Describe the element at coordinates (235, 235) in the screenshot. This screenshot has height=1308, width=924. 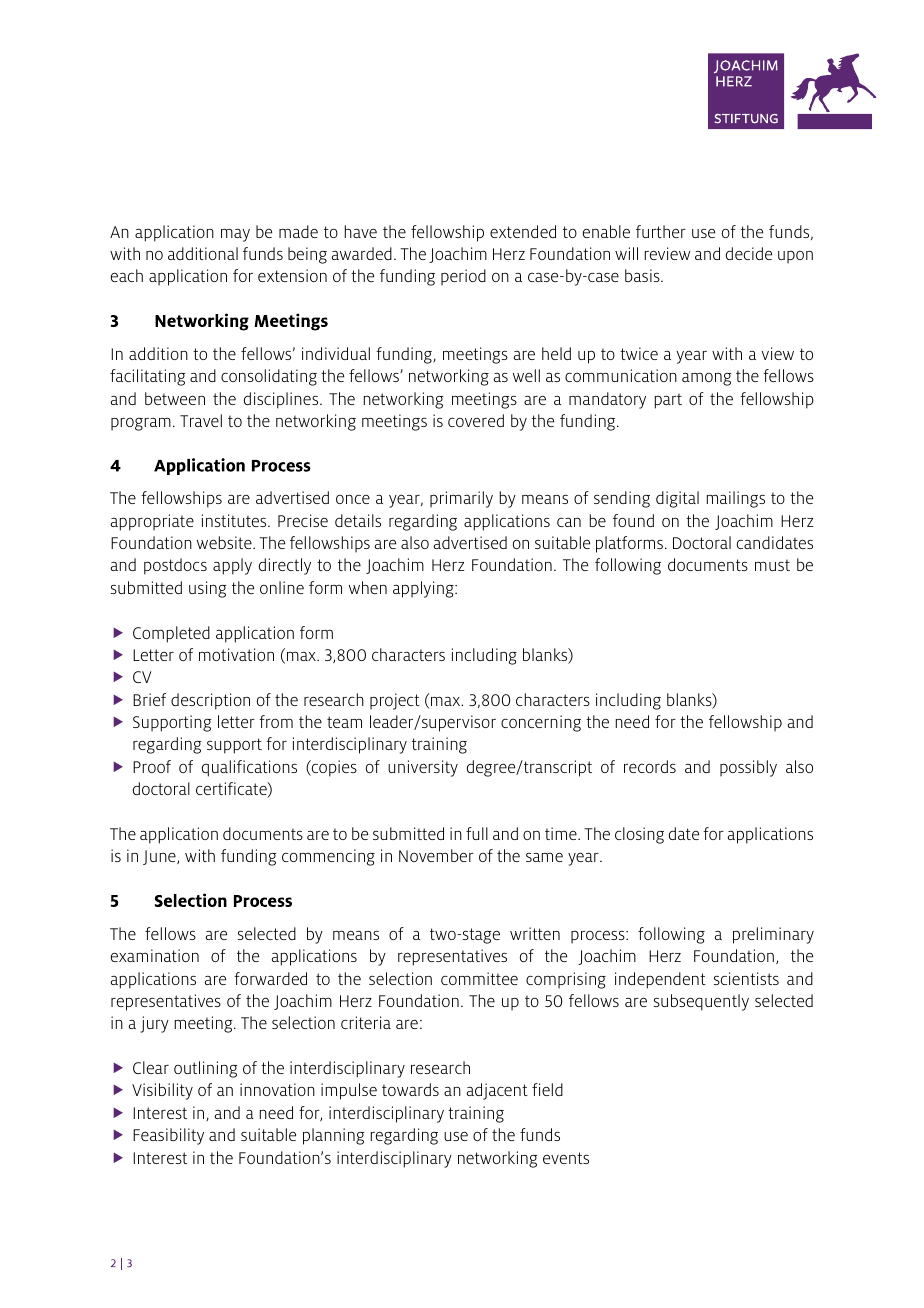
I see `may` at that location.
